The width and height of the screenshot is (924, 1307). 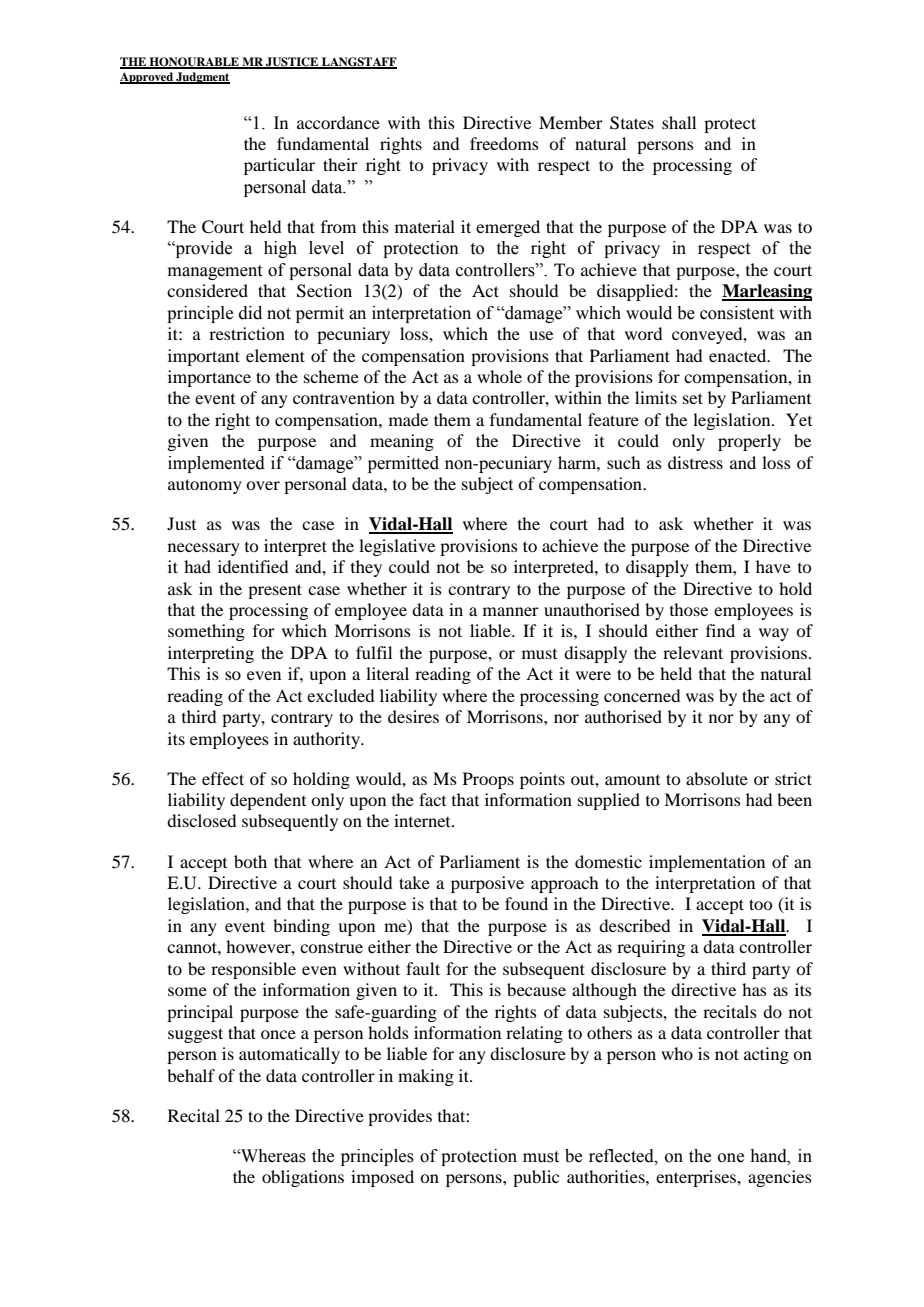 What do you see at coordinates (504, 143) in the screenshot?
I see `freedoms` at bounding box center [504, 143].
